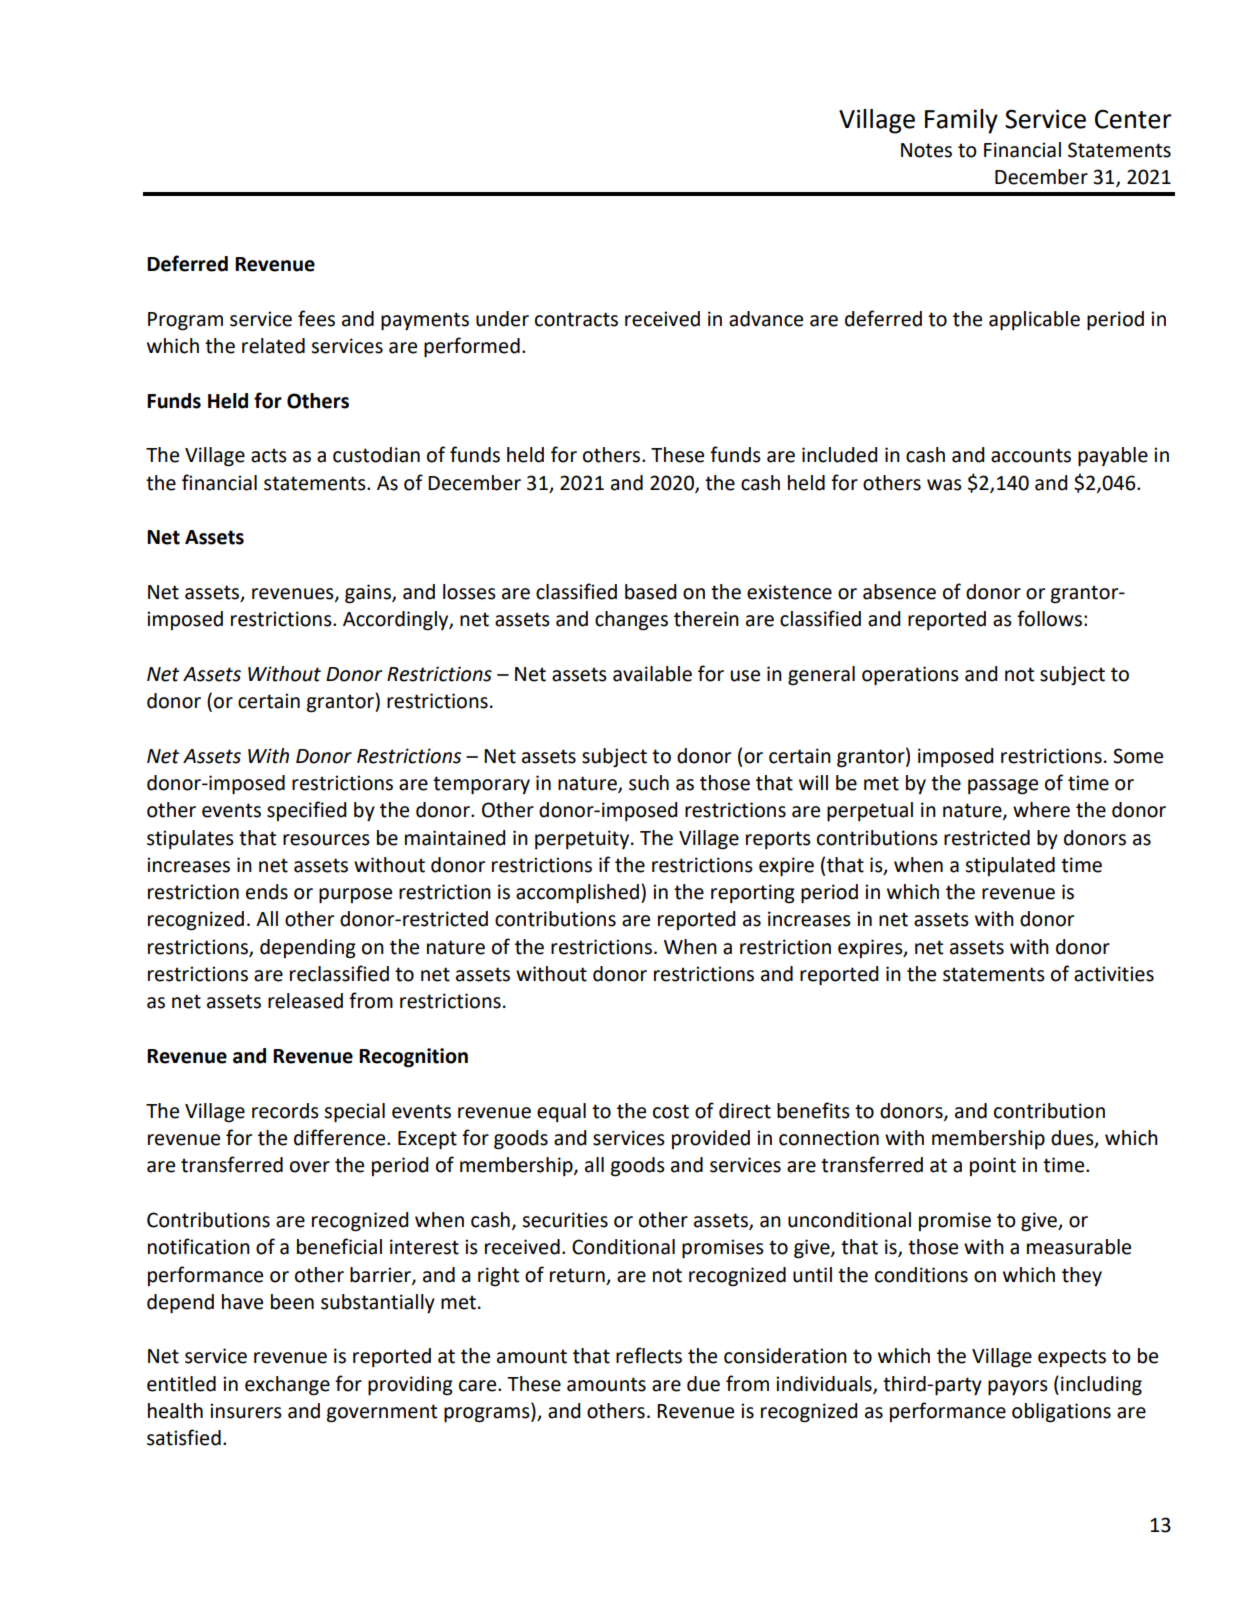 Image resolution: width=1245 pixels, height=1611 pixels. Describe the element at coordinates (267, 892) in the page. I see `ends` at that location.
